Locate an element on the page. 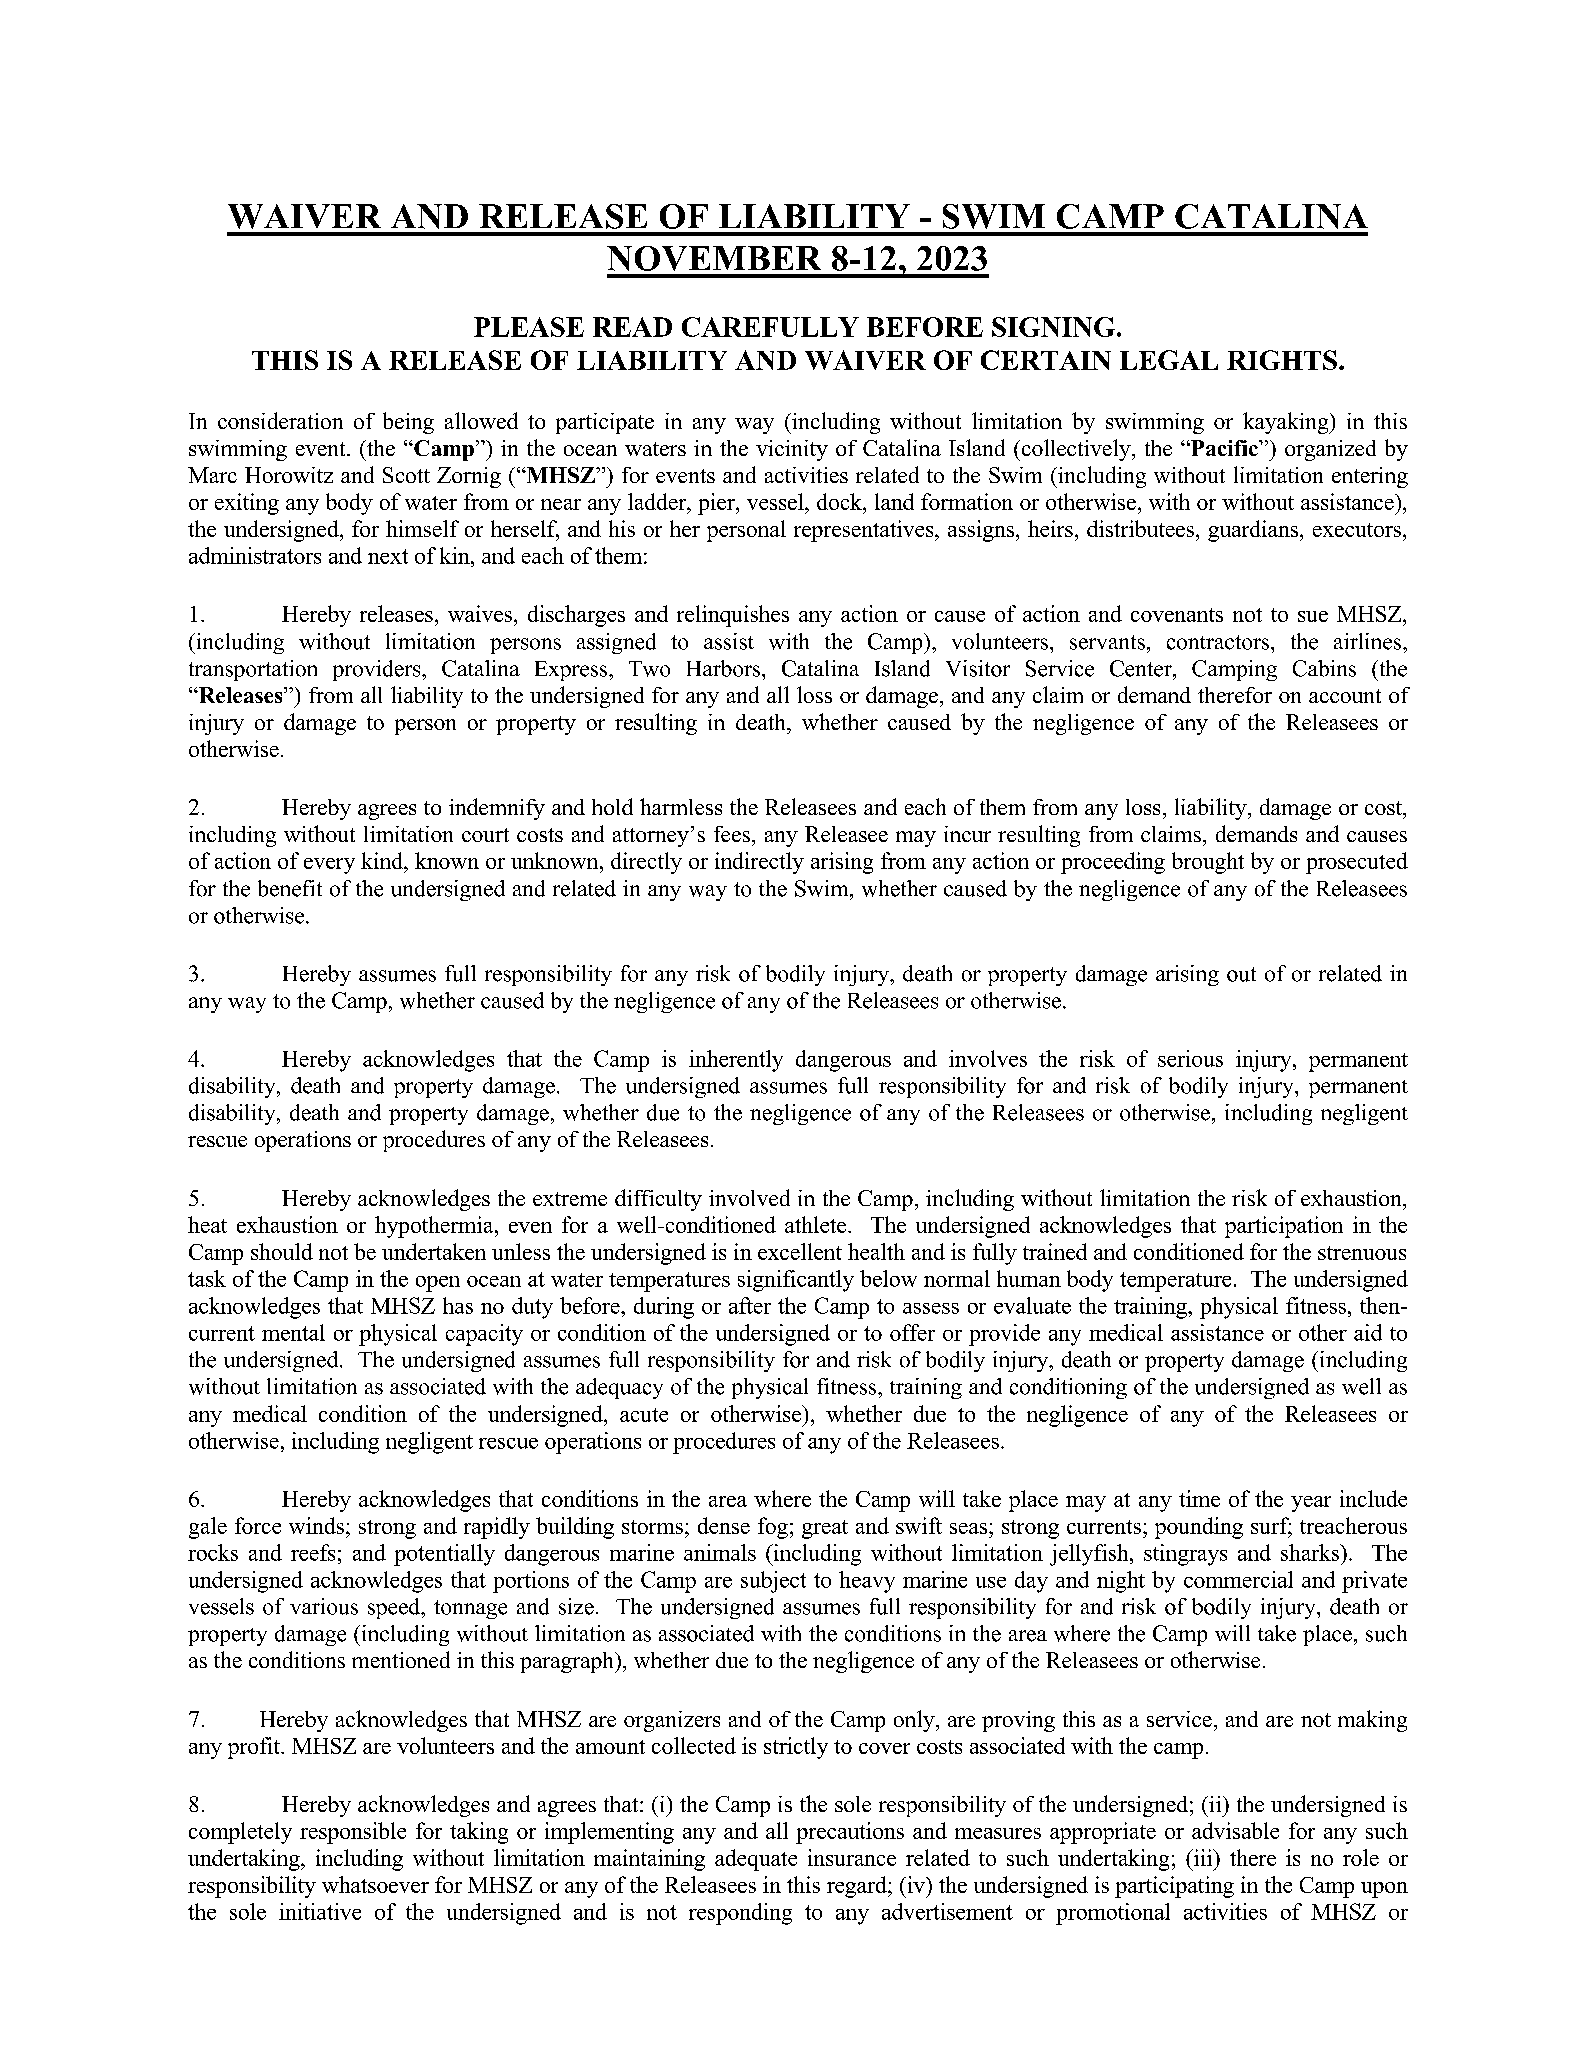 This image has width=1595, height=2064. fog is located at coordinates (773, 1528).
